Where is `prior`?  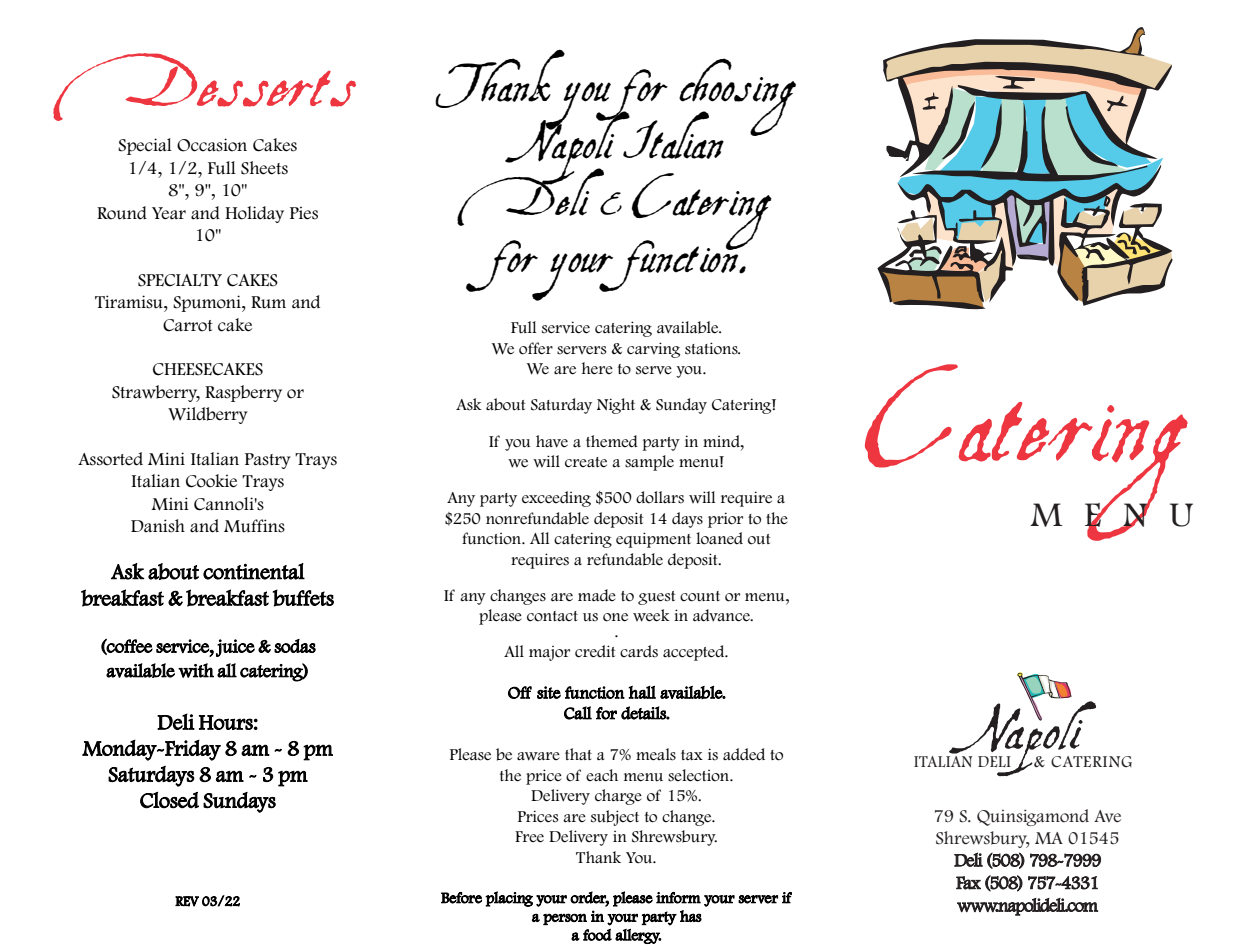 prior is located at coordinates (725, 520).
